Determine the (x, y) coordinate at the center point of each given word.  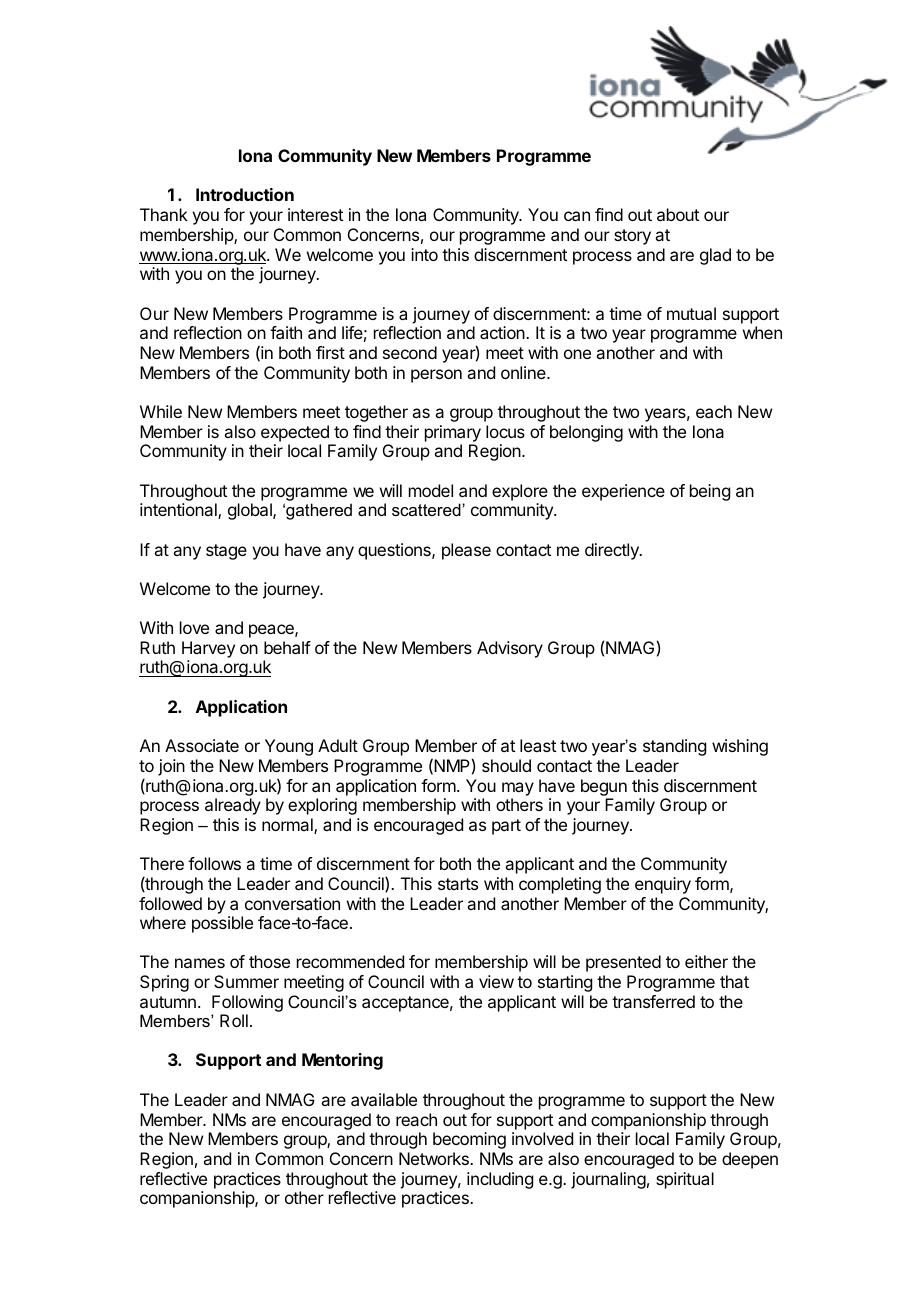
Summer (246, 981)
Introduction (245, 194)
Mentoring (342, 1061)
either (706, 961)
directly (613, 551)
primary (453, 433)
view (496, 981)
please (466, 551)
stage (226, 552)
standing (674, 747)
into (424, 254)
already (233, 806)
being (710, 492)
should (506, 765)
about (678, 214)
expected (295, 433)
